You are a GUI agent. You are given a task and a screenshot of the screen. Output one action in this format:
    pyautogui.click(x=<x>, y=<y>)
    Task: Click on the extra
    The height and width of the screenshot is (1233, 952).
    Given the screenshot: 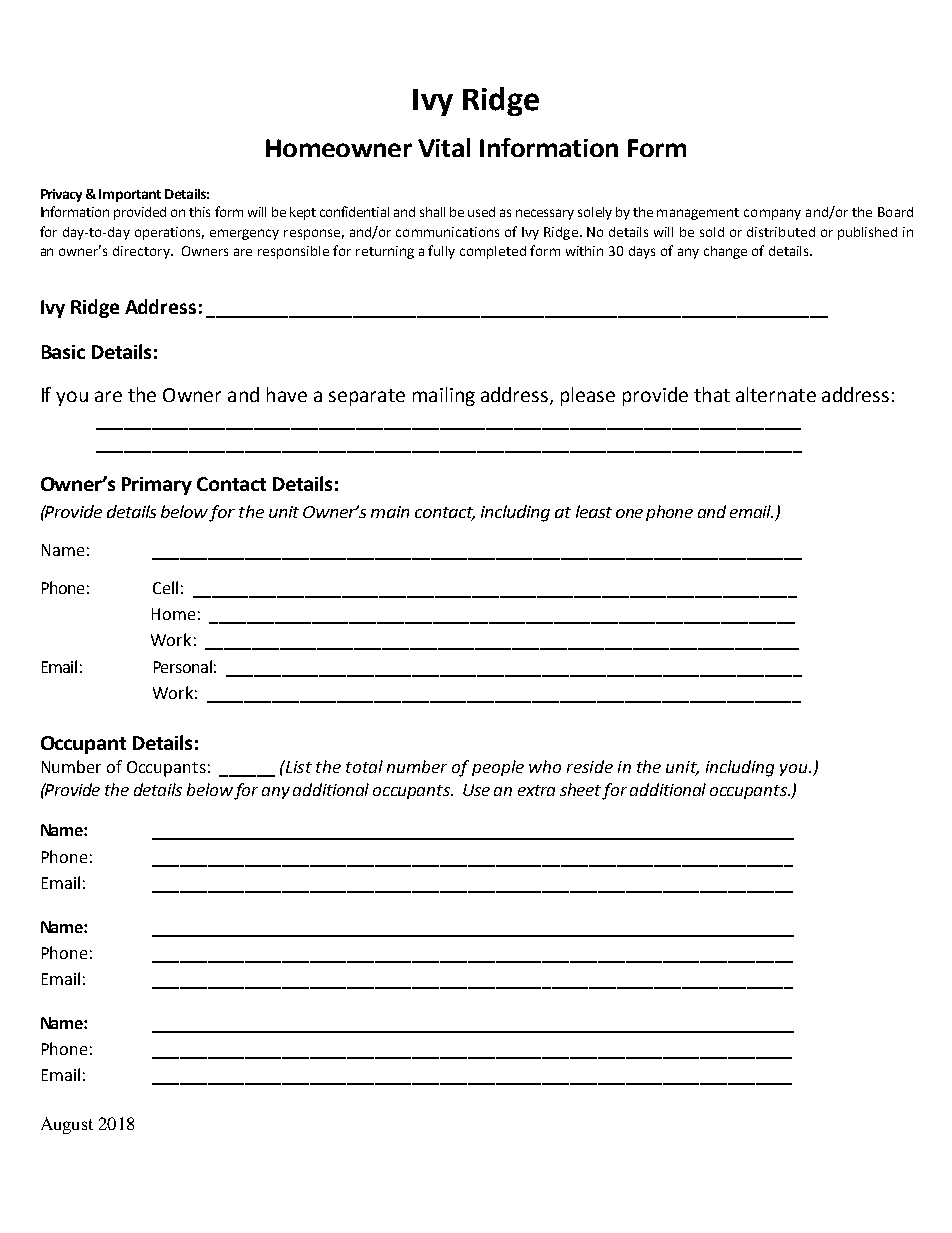 What is the action you would take?
    pyautogui.click(x=536, y=790)
